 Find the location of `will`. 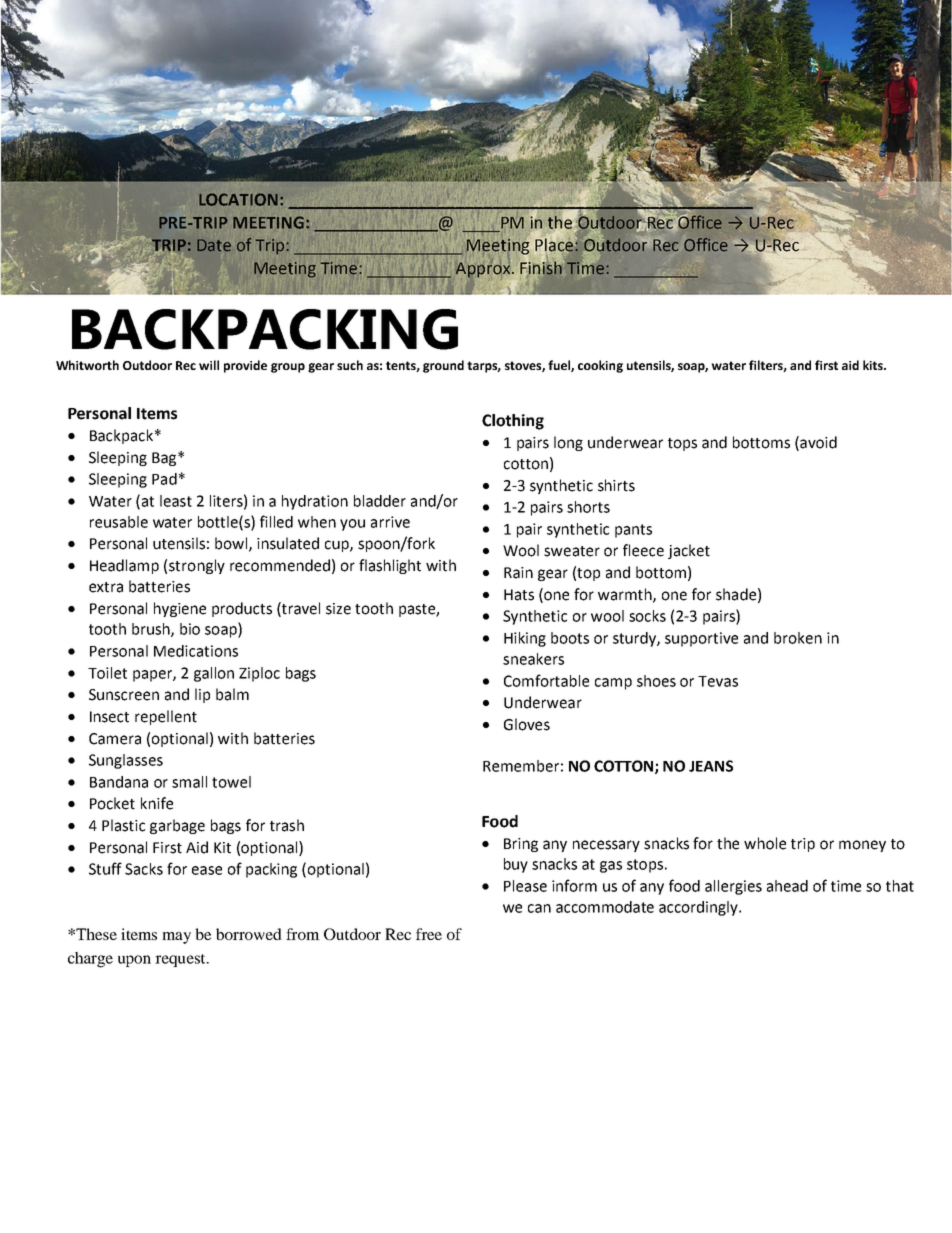

will is located at coordinates (209, 365).
